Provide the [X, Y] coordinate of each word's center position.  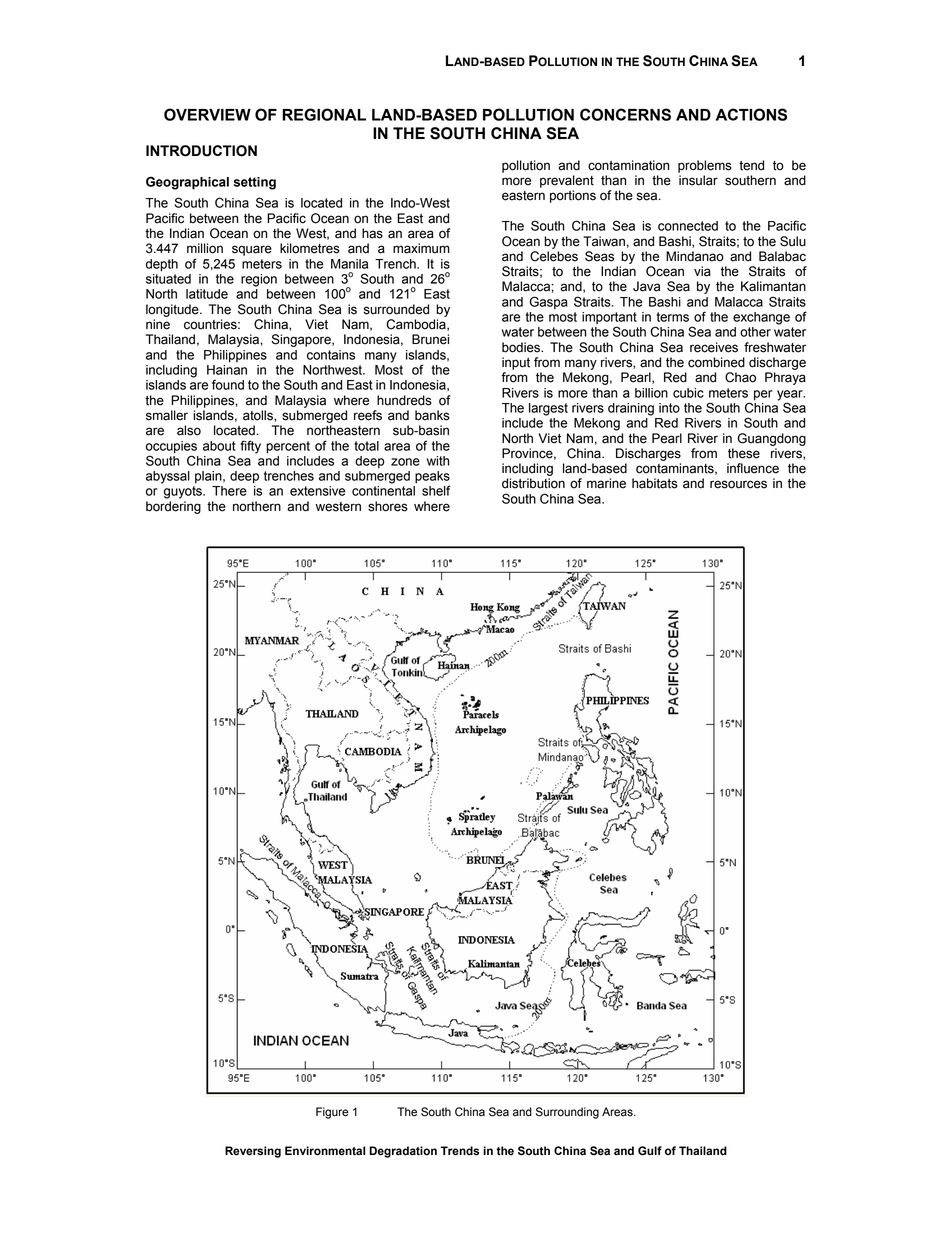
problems [705, 166]
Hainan [227, 370]
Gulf [650, 1151]
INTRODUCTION [201, 151]
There [229, 491]
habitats [655, 483]
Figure [332, 1113]
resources [738, 484]
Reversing [253, 1152]
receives [714, 347]
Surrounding [567, 1113]
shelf [436, 490]
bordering [173, 507]
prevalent [567, 181]
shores [388, 506]
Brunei [430, 339]
